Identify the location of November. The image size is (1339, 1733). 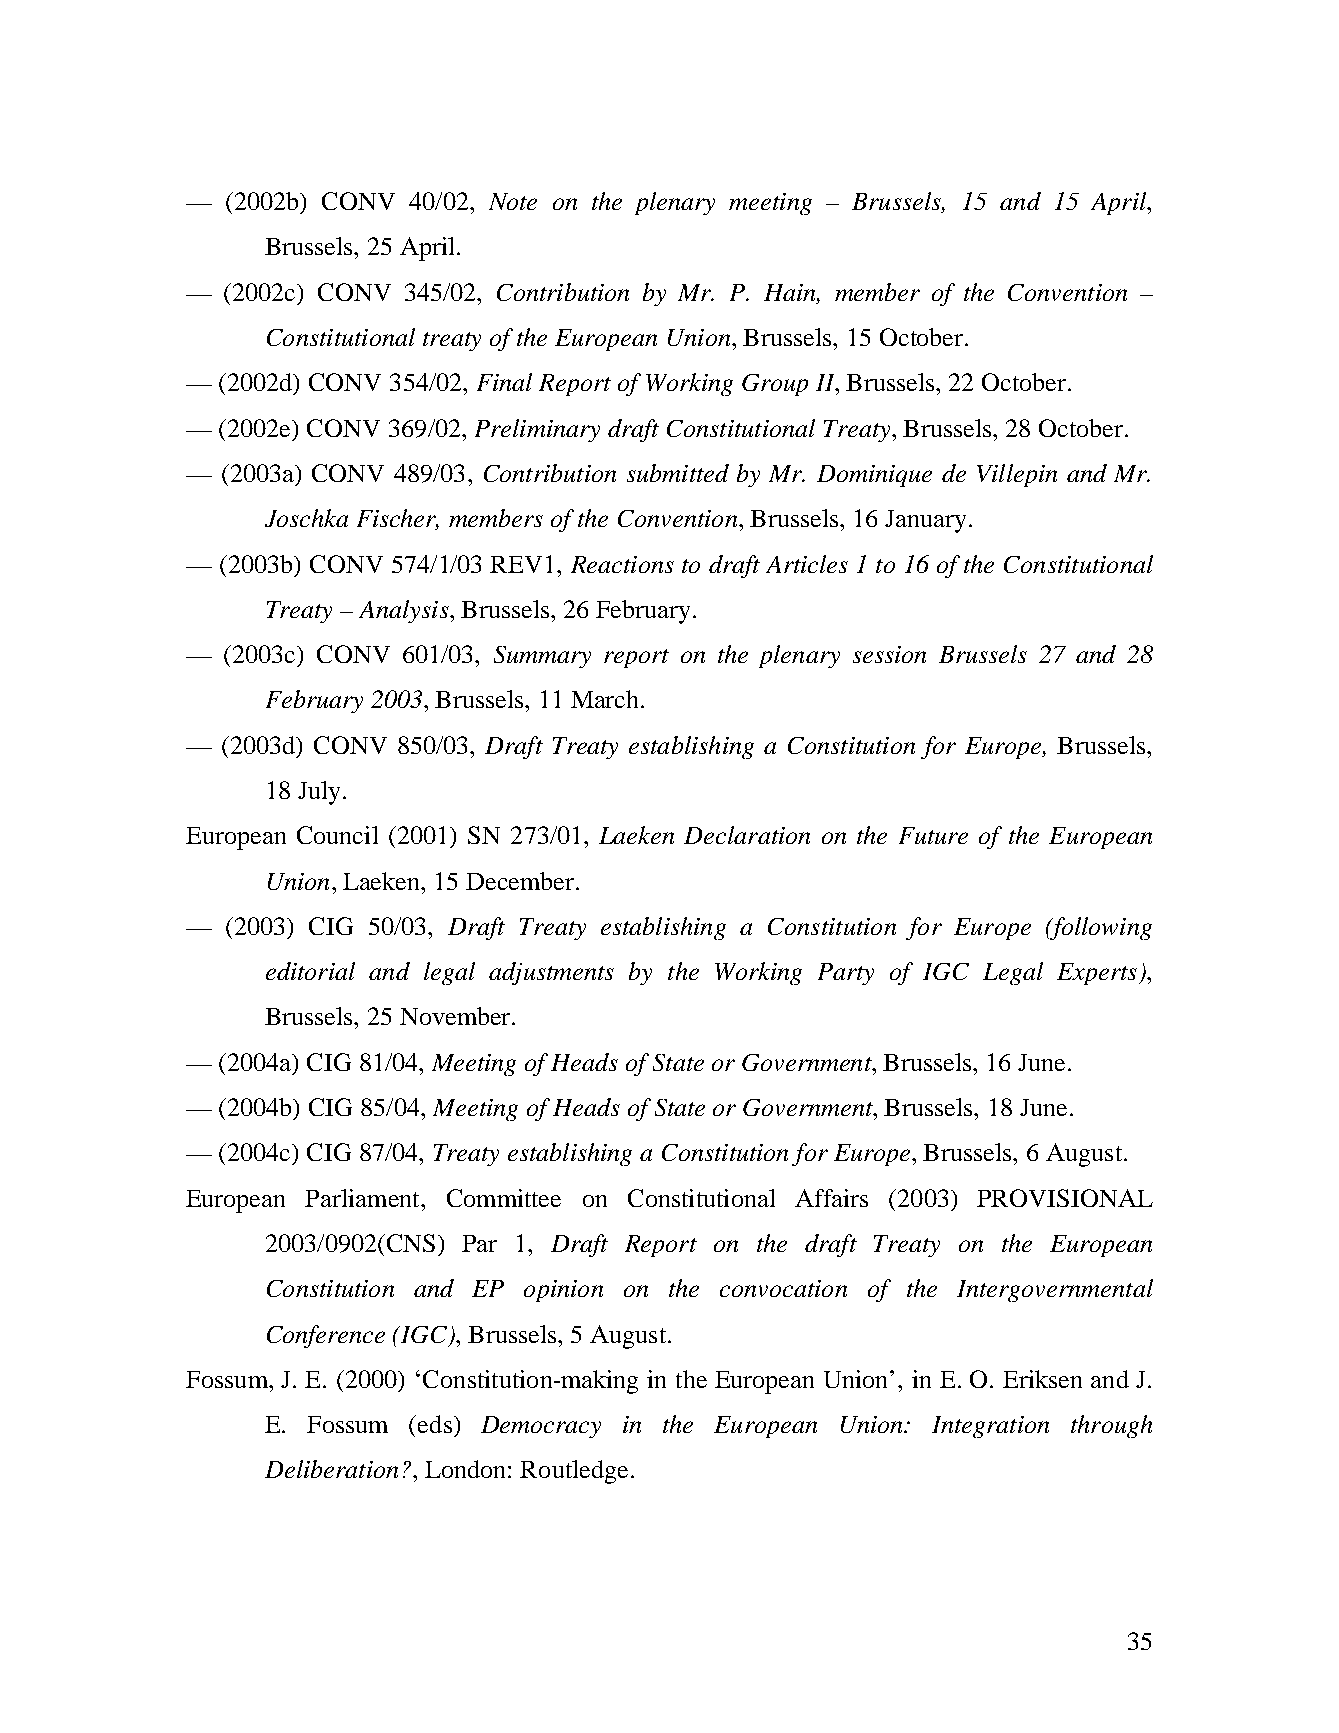
(456, 1016).
